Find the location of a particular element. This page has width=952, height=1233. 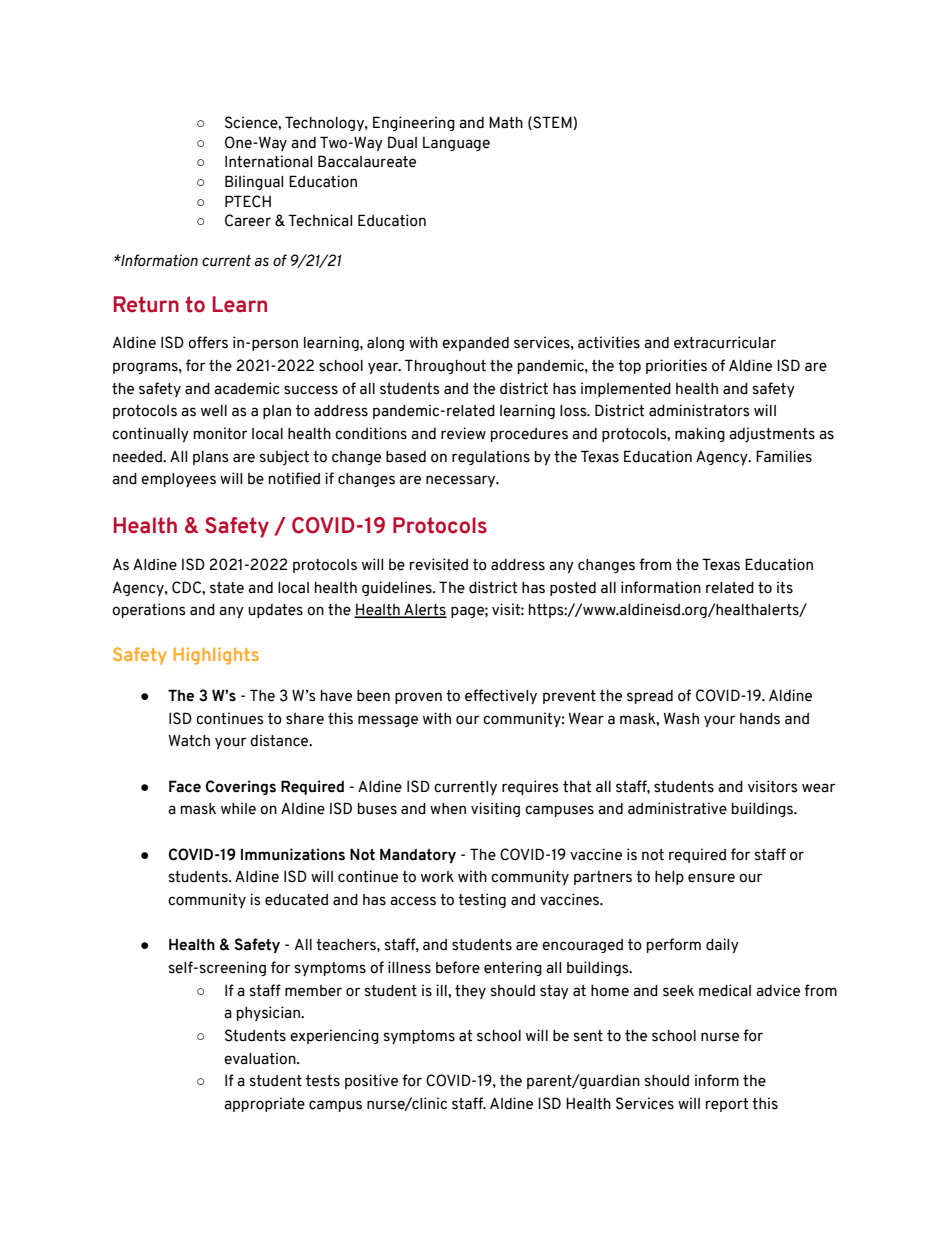

making is located at coordinates (700, 434).
